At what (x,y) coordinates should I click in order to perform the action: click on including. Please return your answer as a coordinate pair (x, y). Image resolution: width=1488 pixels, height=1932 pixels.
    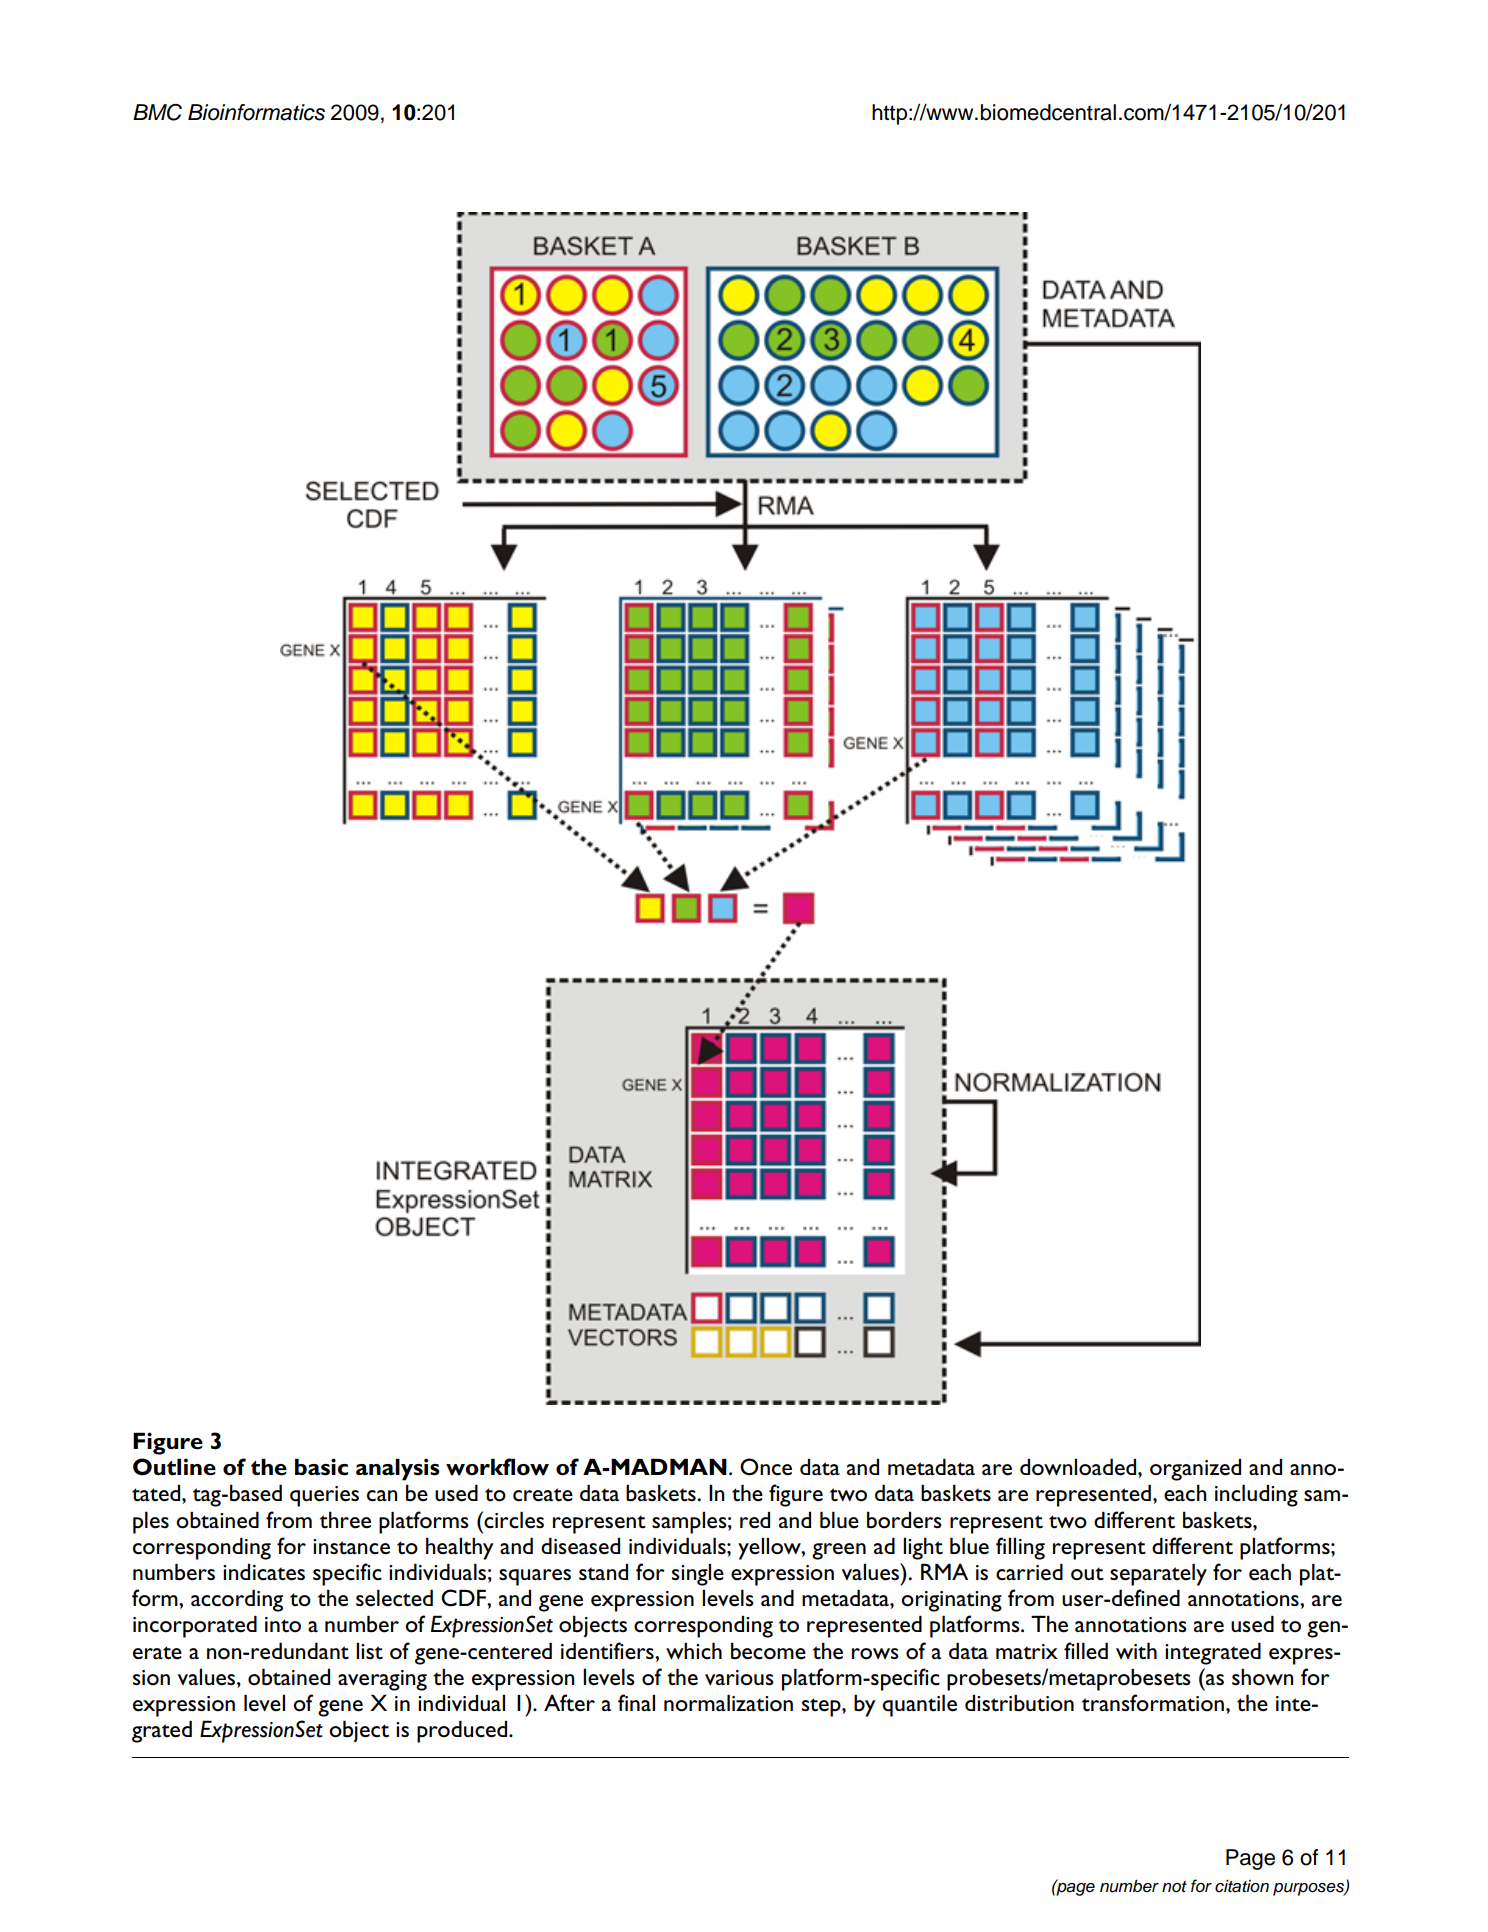
    Looking at the image, I should click on (1256, 1495).
